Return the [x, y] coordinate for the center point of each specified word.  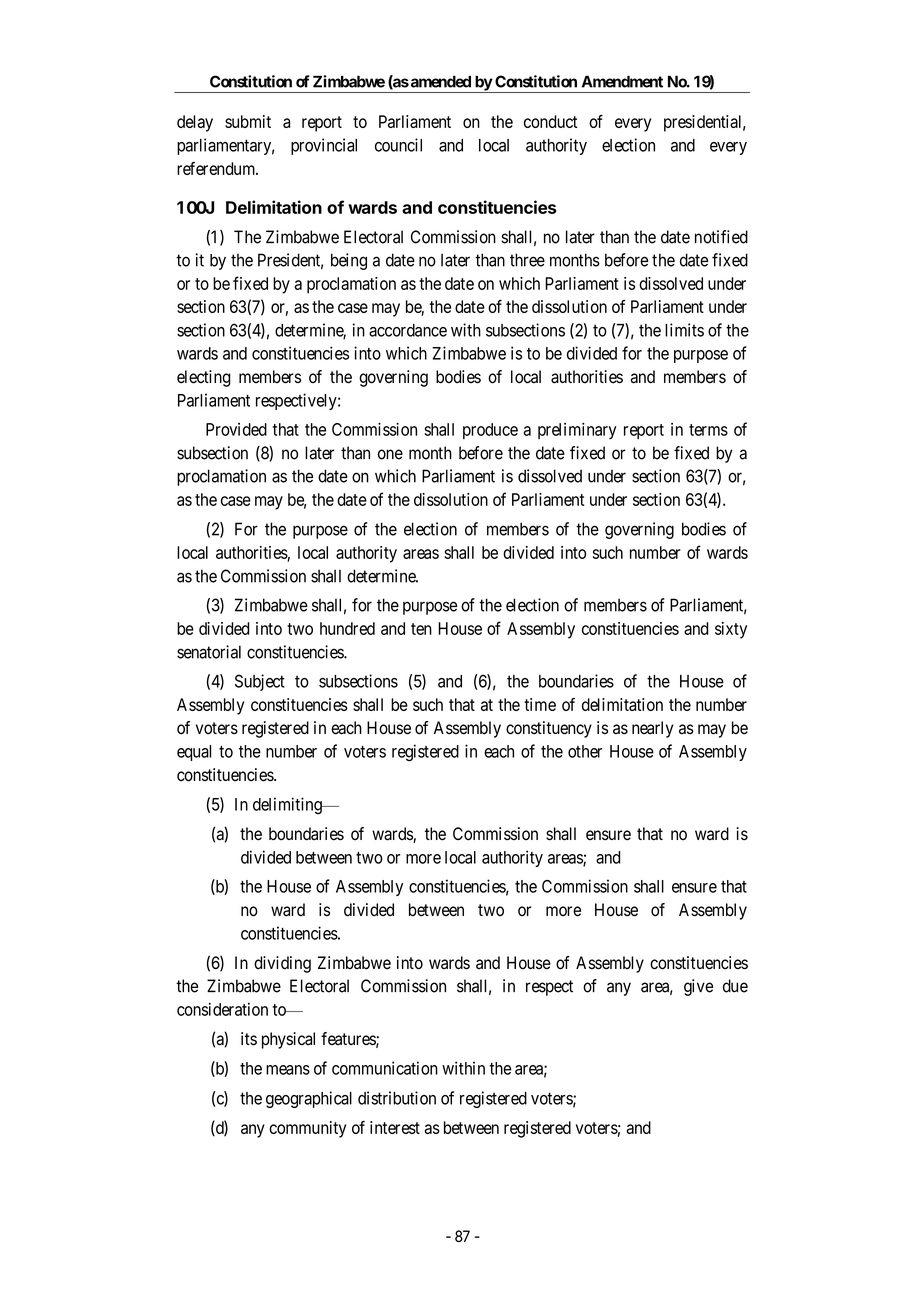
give [698, 987]
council [398, 145]
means [288, 1070]
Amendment [622, 81]
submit [248, 121]
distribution [397, 1098]
